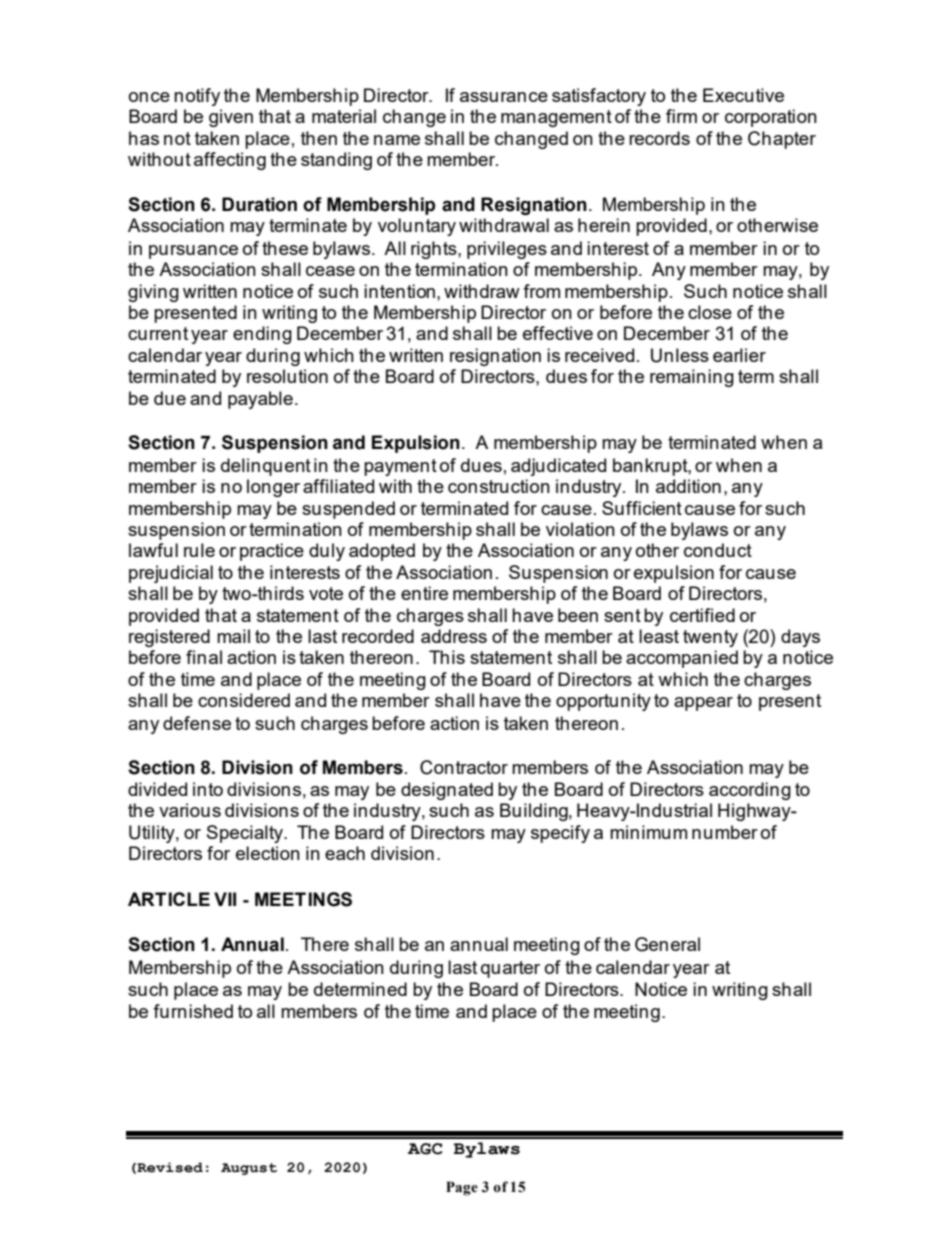 The width and height of the screenshot is (952, 1233). What do you see at coordinates (710, 638) in the screenshot?
I see `twenty` at bounding box center [710, 638].
